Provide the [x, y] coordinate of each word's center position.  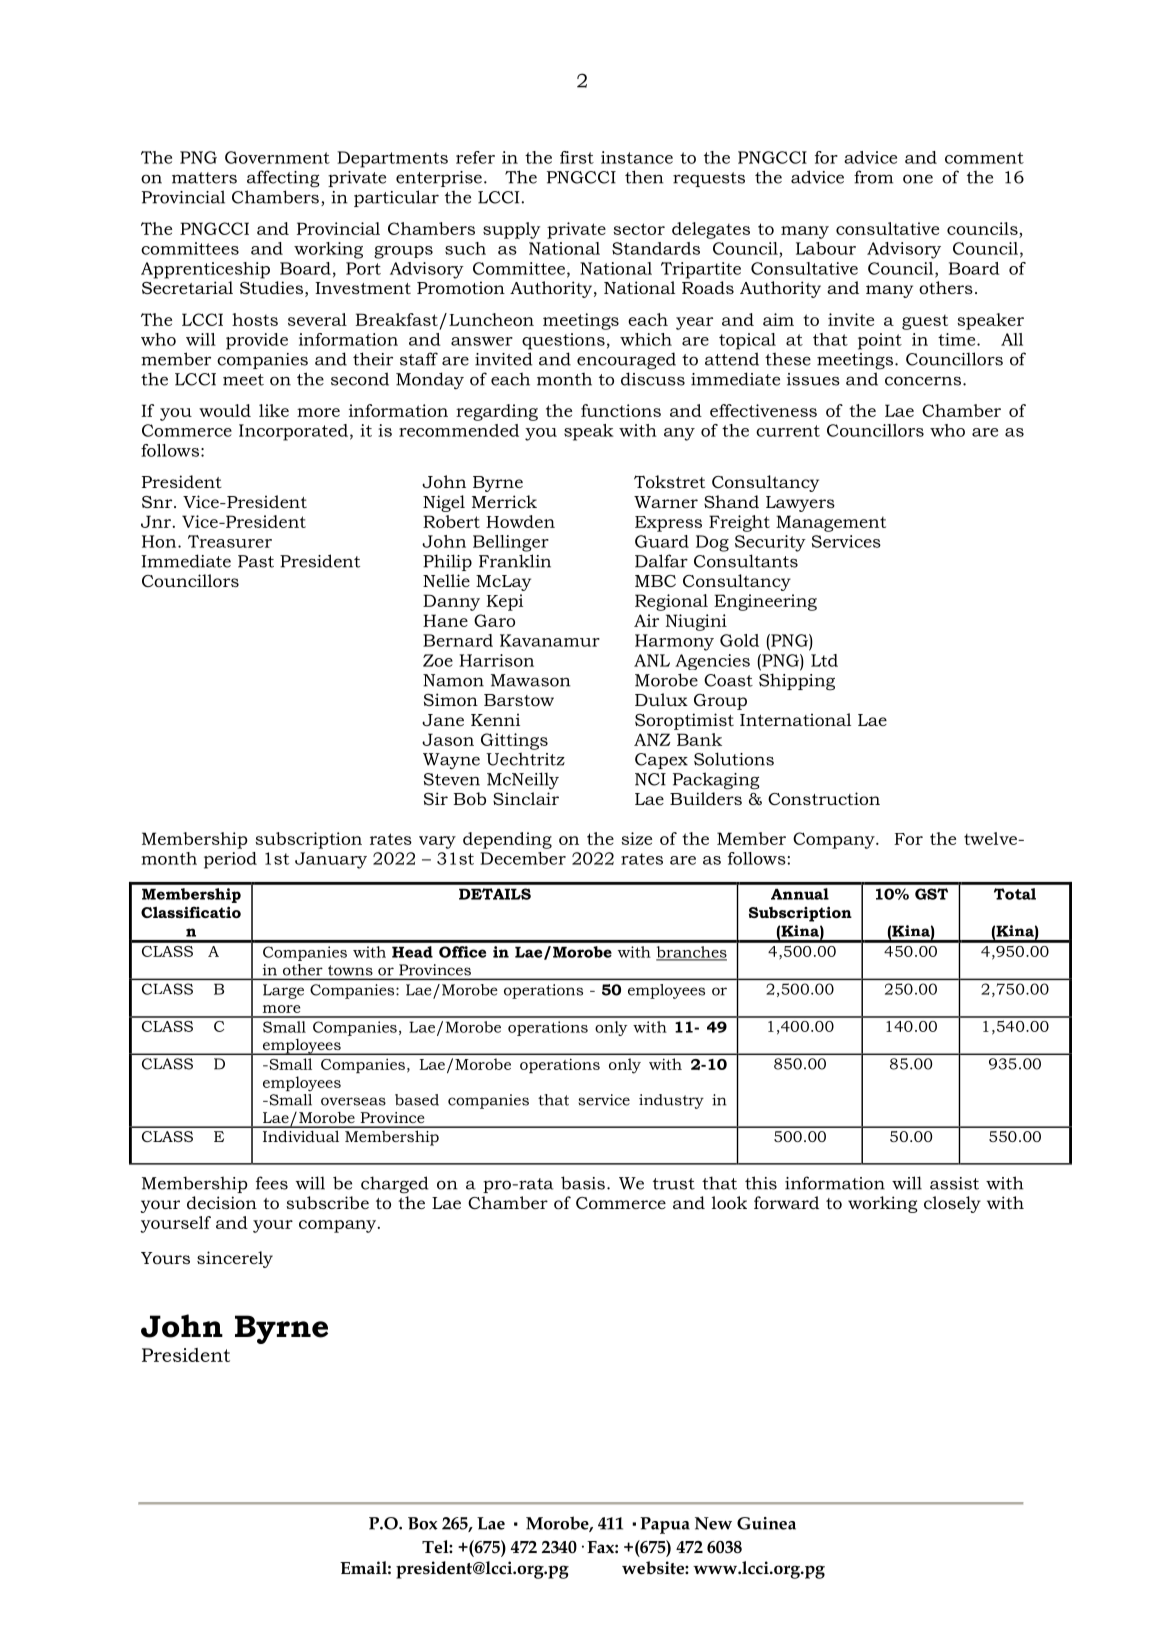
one [918, 179]
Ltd [824, 660]
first [577, 157]
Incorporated [293, 432]
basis [583, 1183]
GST [931, 894]
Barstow [519, 700]
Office [462, 952]
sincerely [235, 1259]
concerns [923, 381]
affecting [283, 179]
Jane [443, 720]
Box [423, 1523]
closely [952, 1204]
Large [283, 991]
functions [621, 410]
